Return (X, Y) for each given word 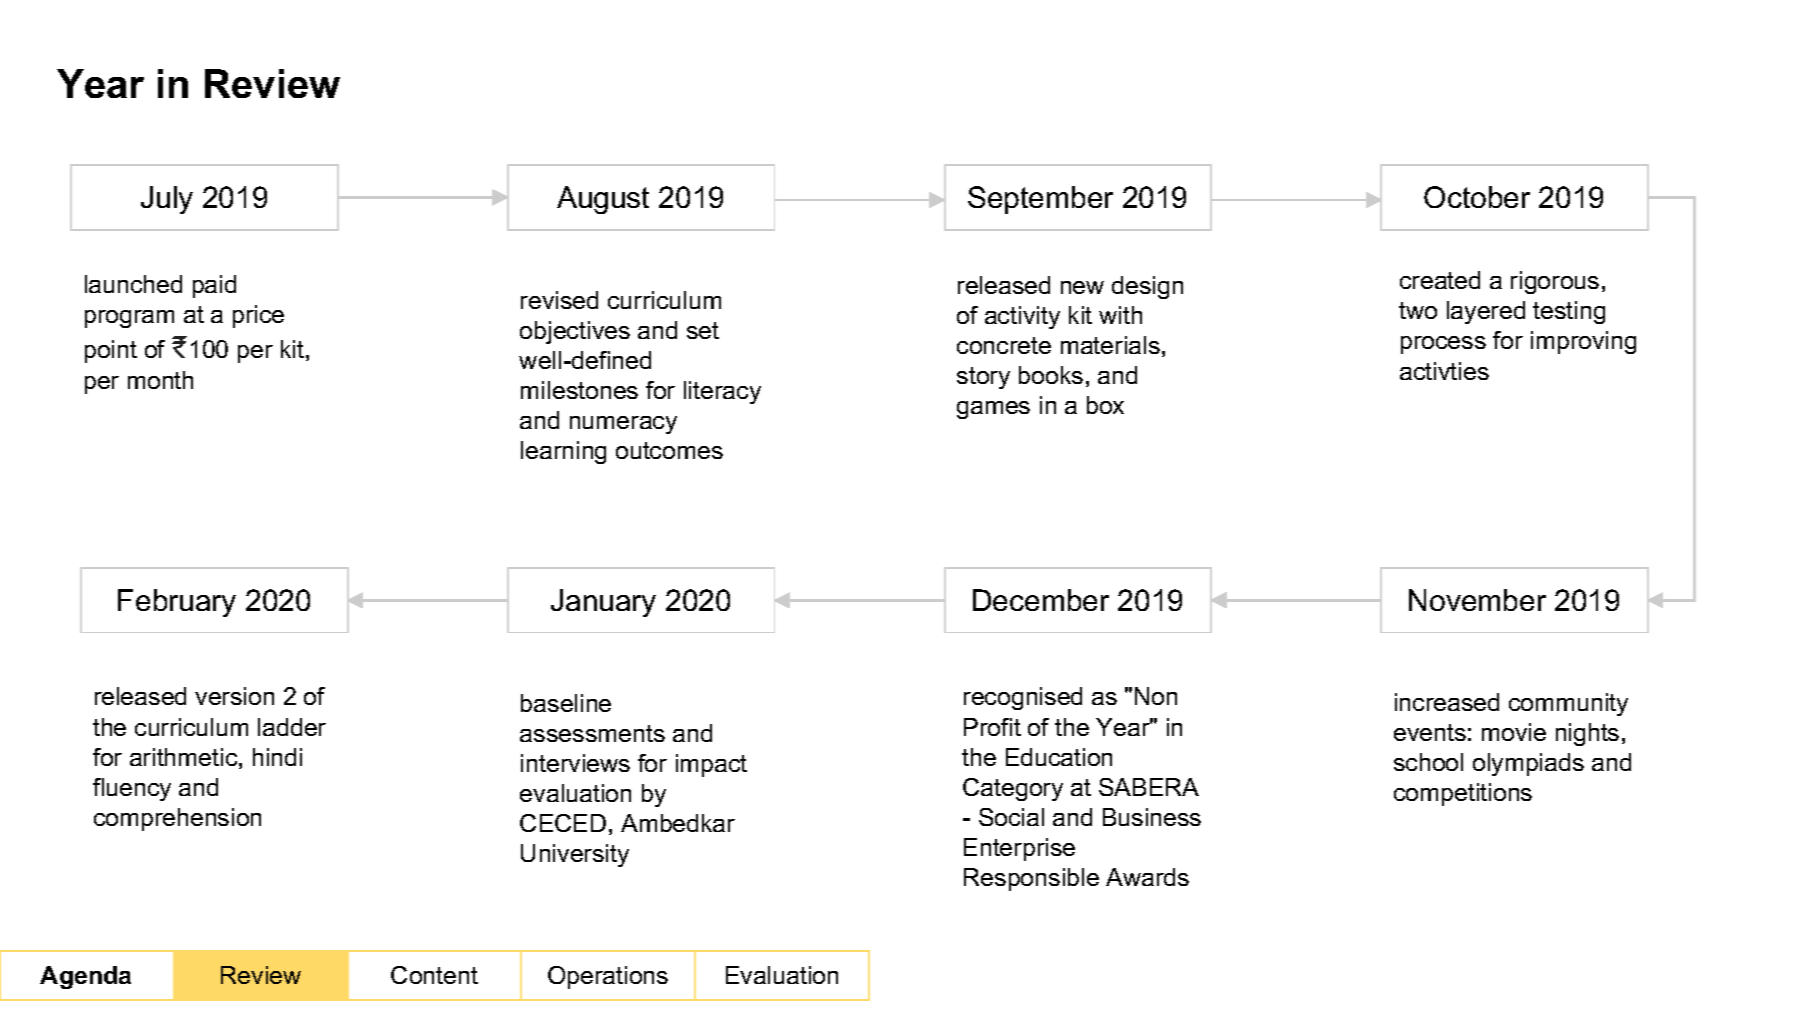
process (1443, 345)
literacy (722, 392)
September (1040, 200)
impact (711, 765)
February (177, 603)
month (160, 380)
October (1477, 197)
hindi (277, 757)
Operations (608, 977)
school (1428, 762)
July (167, 200)
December (1041, 600)
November (1477, 600)
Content (434, 975)
